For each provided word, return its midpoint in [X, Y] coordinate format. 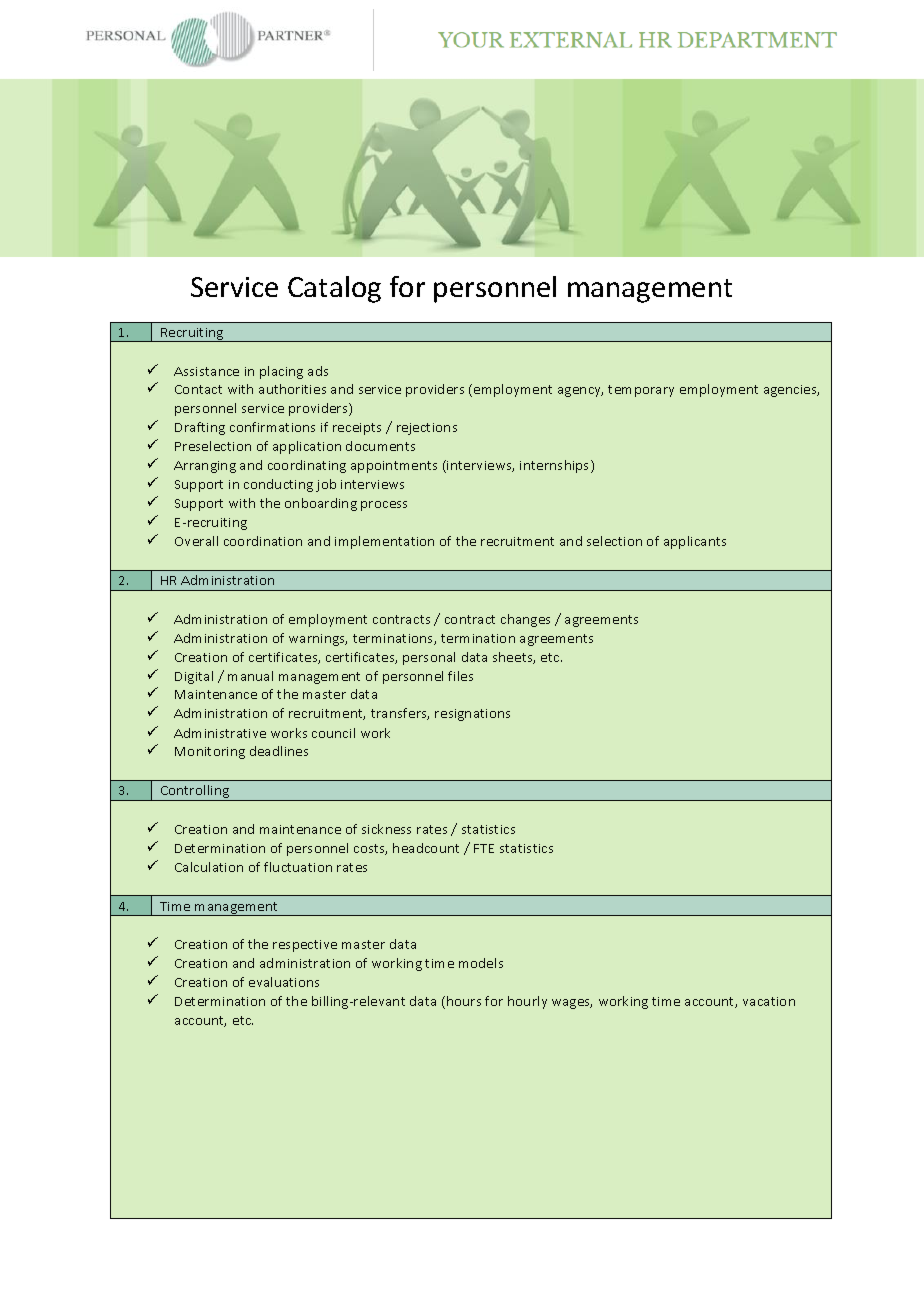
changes [525, 620]
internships [556, 466]
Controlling [195, 793]
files [460, 676]
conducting [278, 485]
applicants [695, 542]
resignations [472, 715]
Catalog [334, 289]
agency [580, 392]
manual [250, 676]
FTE [484, 848]
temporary [641, 391]
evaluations [284, 982]
